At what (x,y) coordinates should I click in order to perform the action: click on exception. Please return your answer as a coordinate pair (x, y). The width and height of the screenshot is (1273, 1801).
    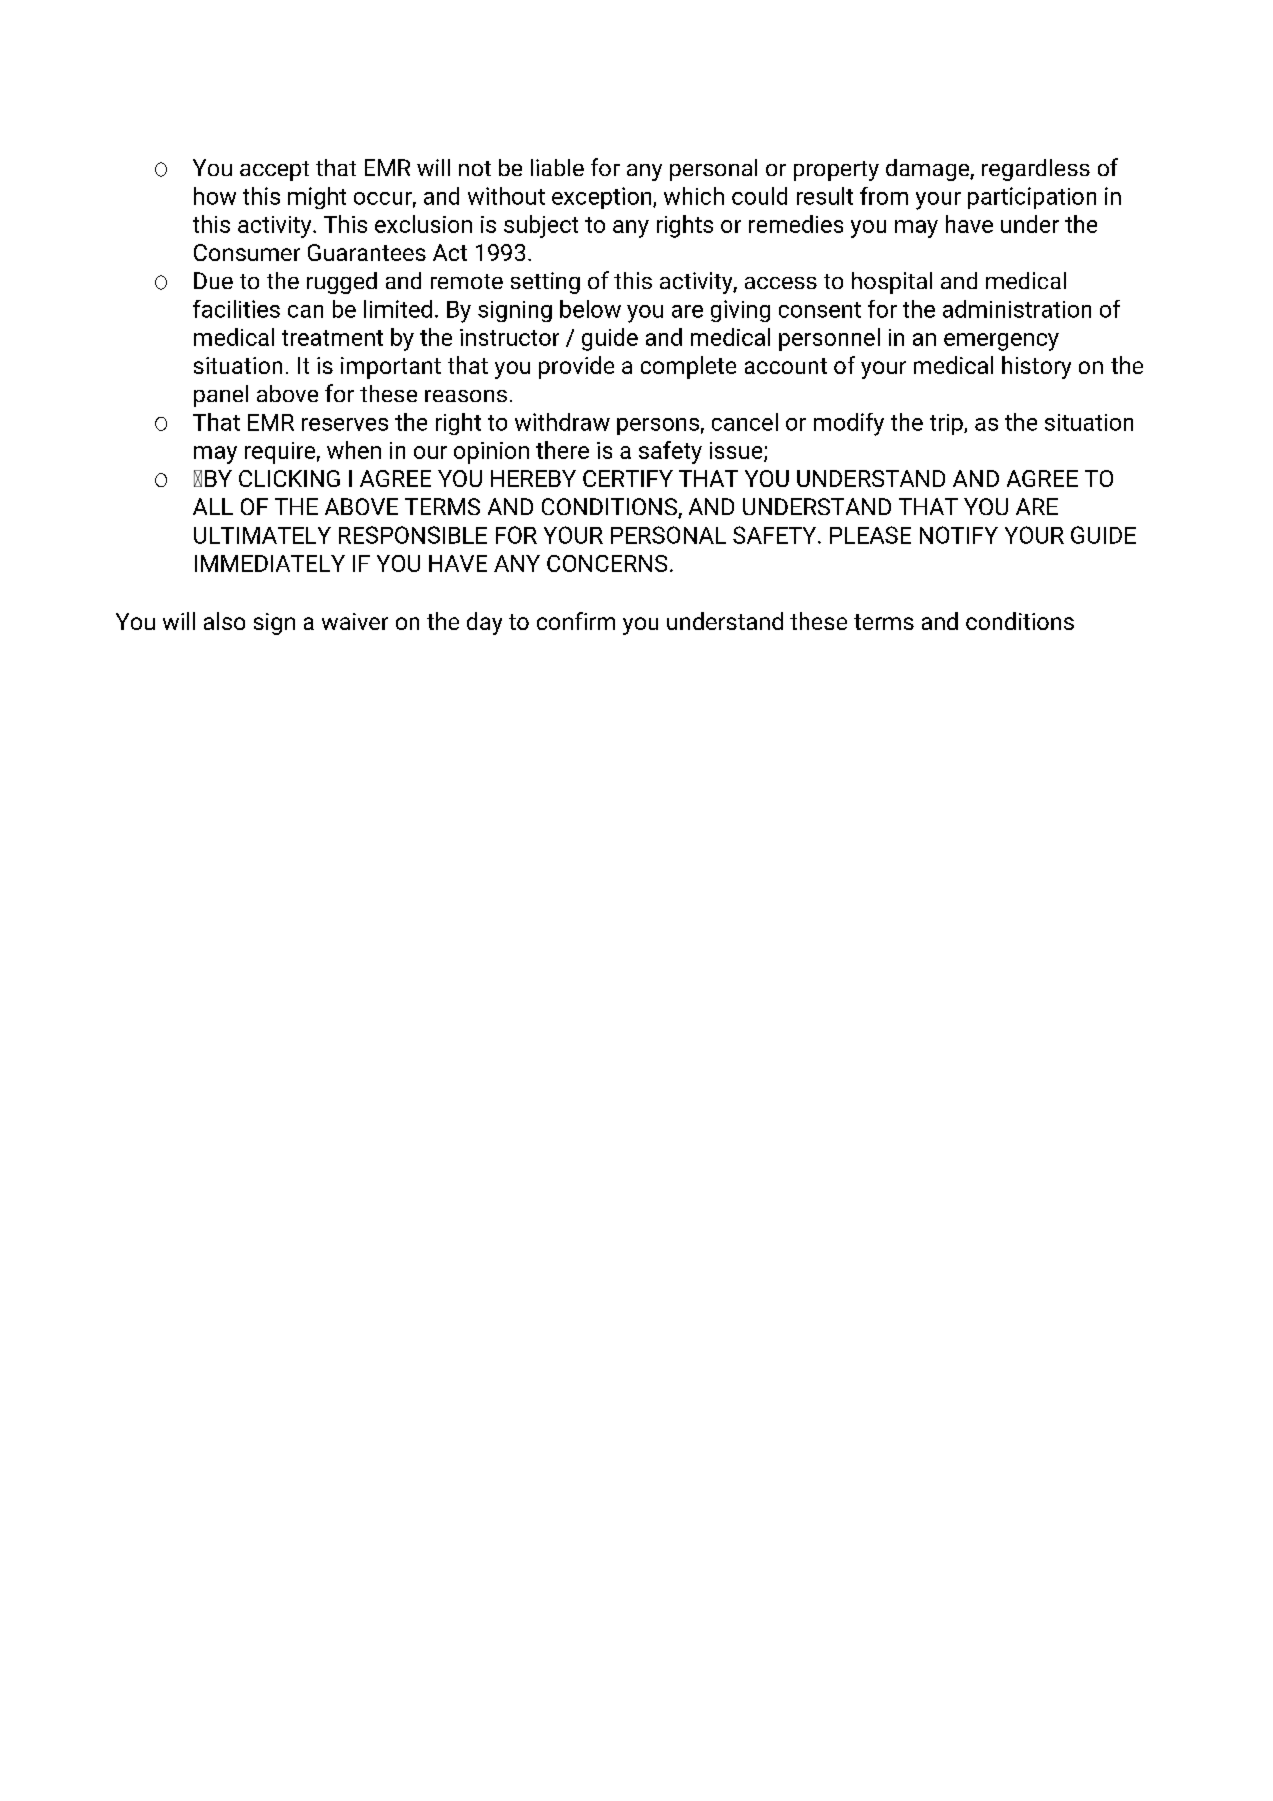
    Looking at the image, I should click on (603, 198).
